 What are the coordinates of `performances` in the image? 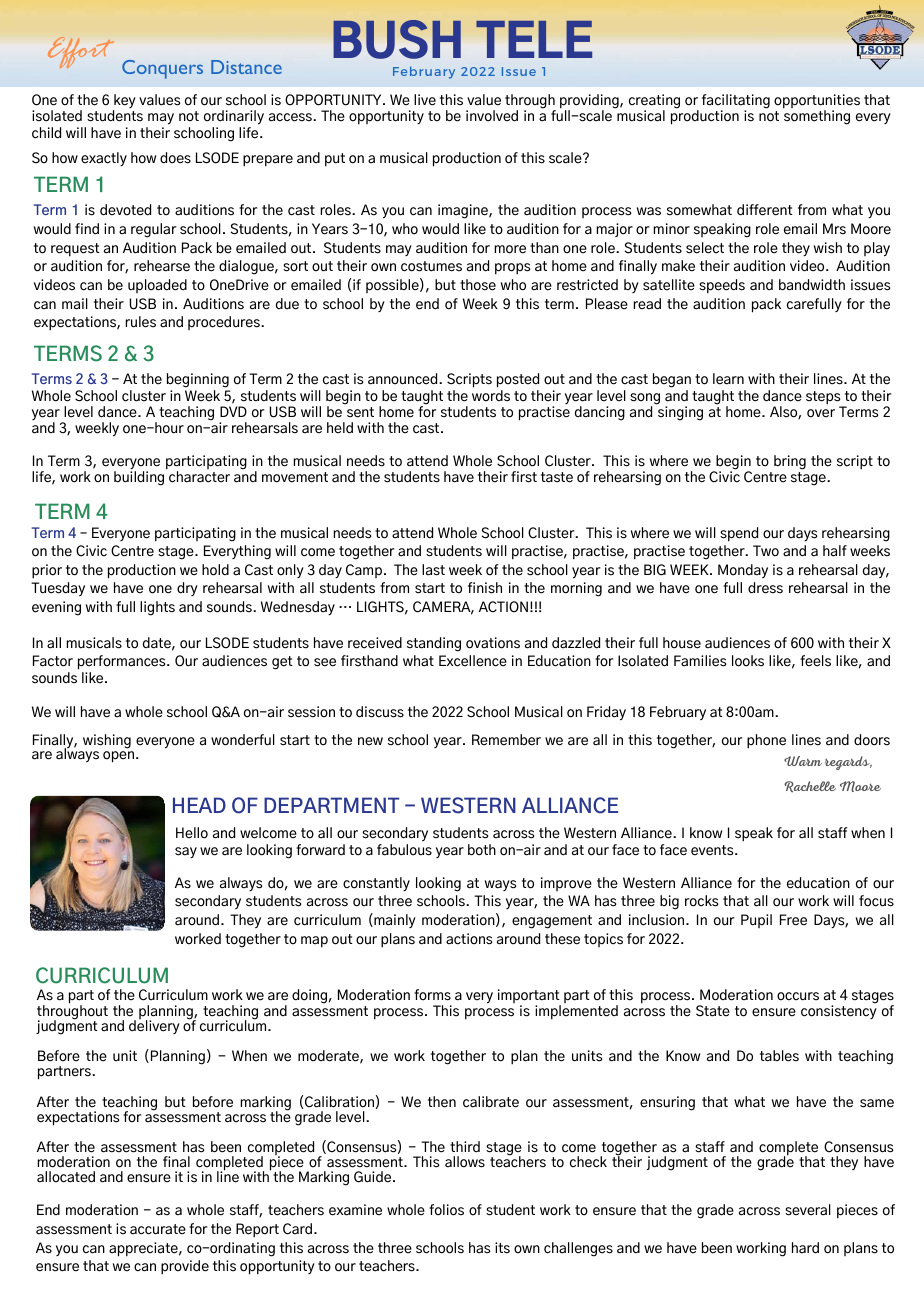 It's located at (123, 662).
